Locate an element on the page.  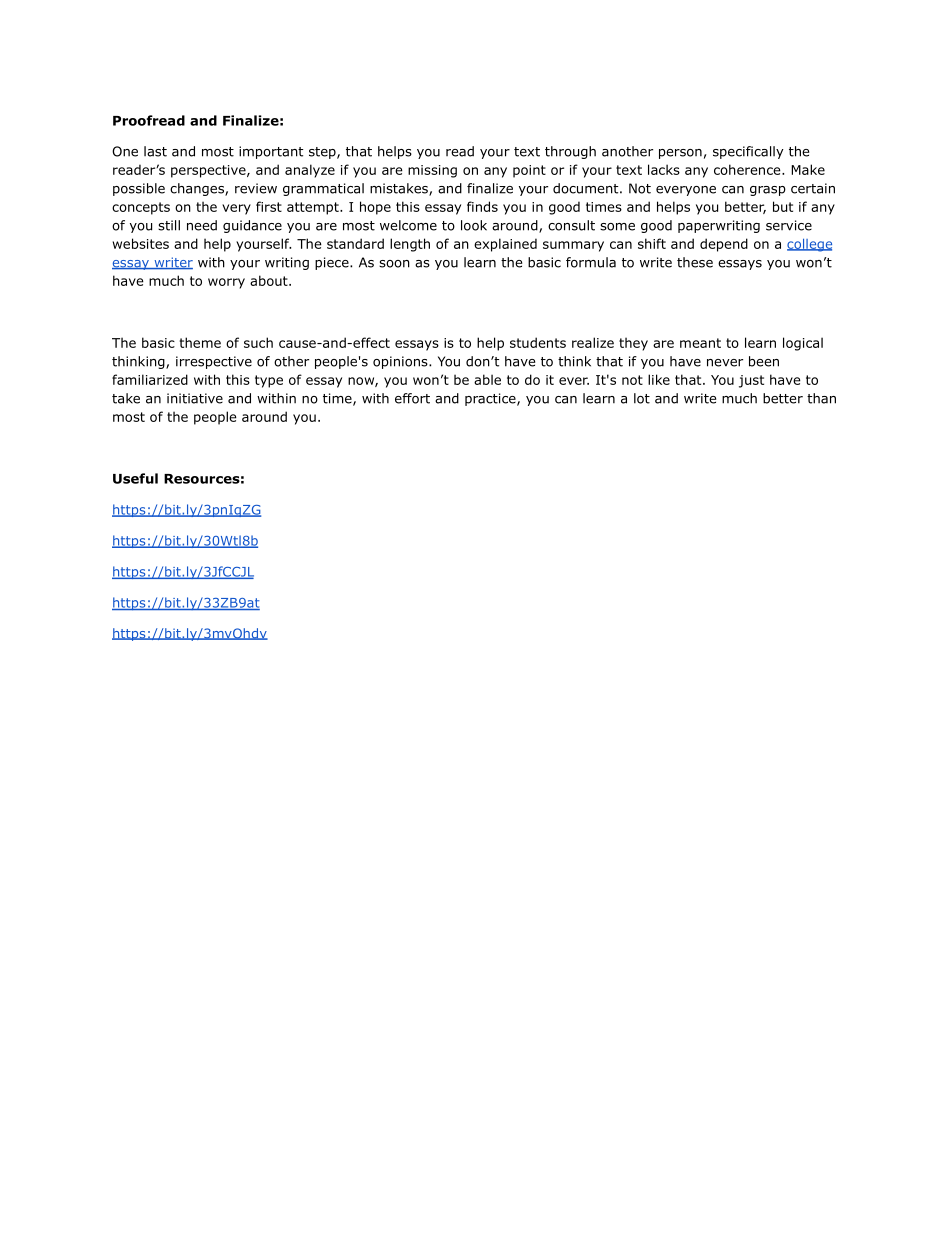
effort is located at coordinates (412, 398).
